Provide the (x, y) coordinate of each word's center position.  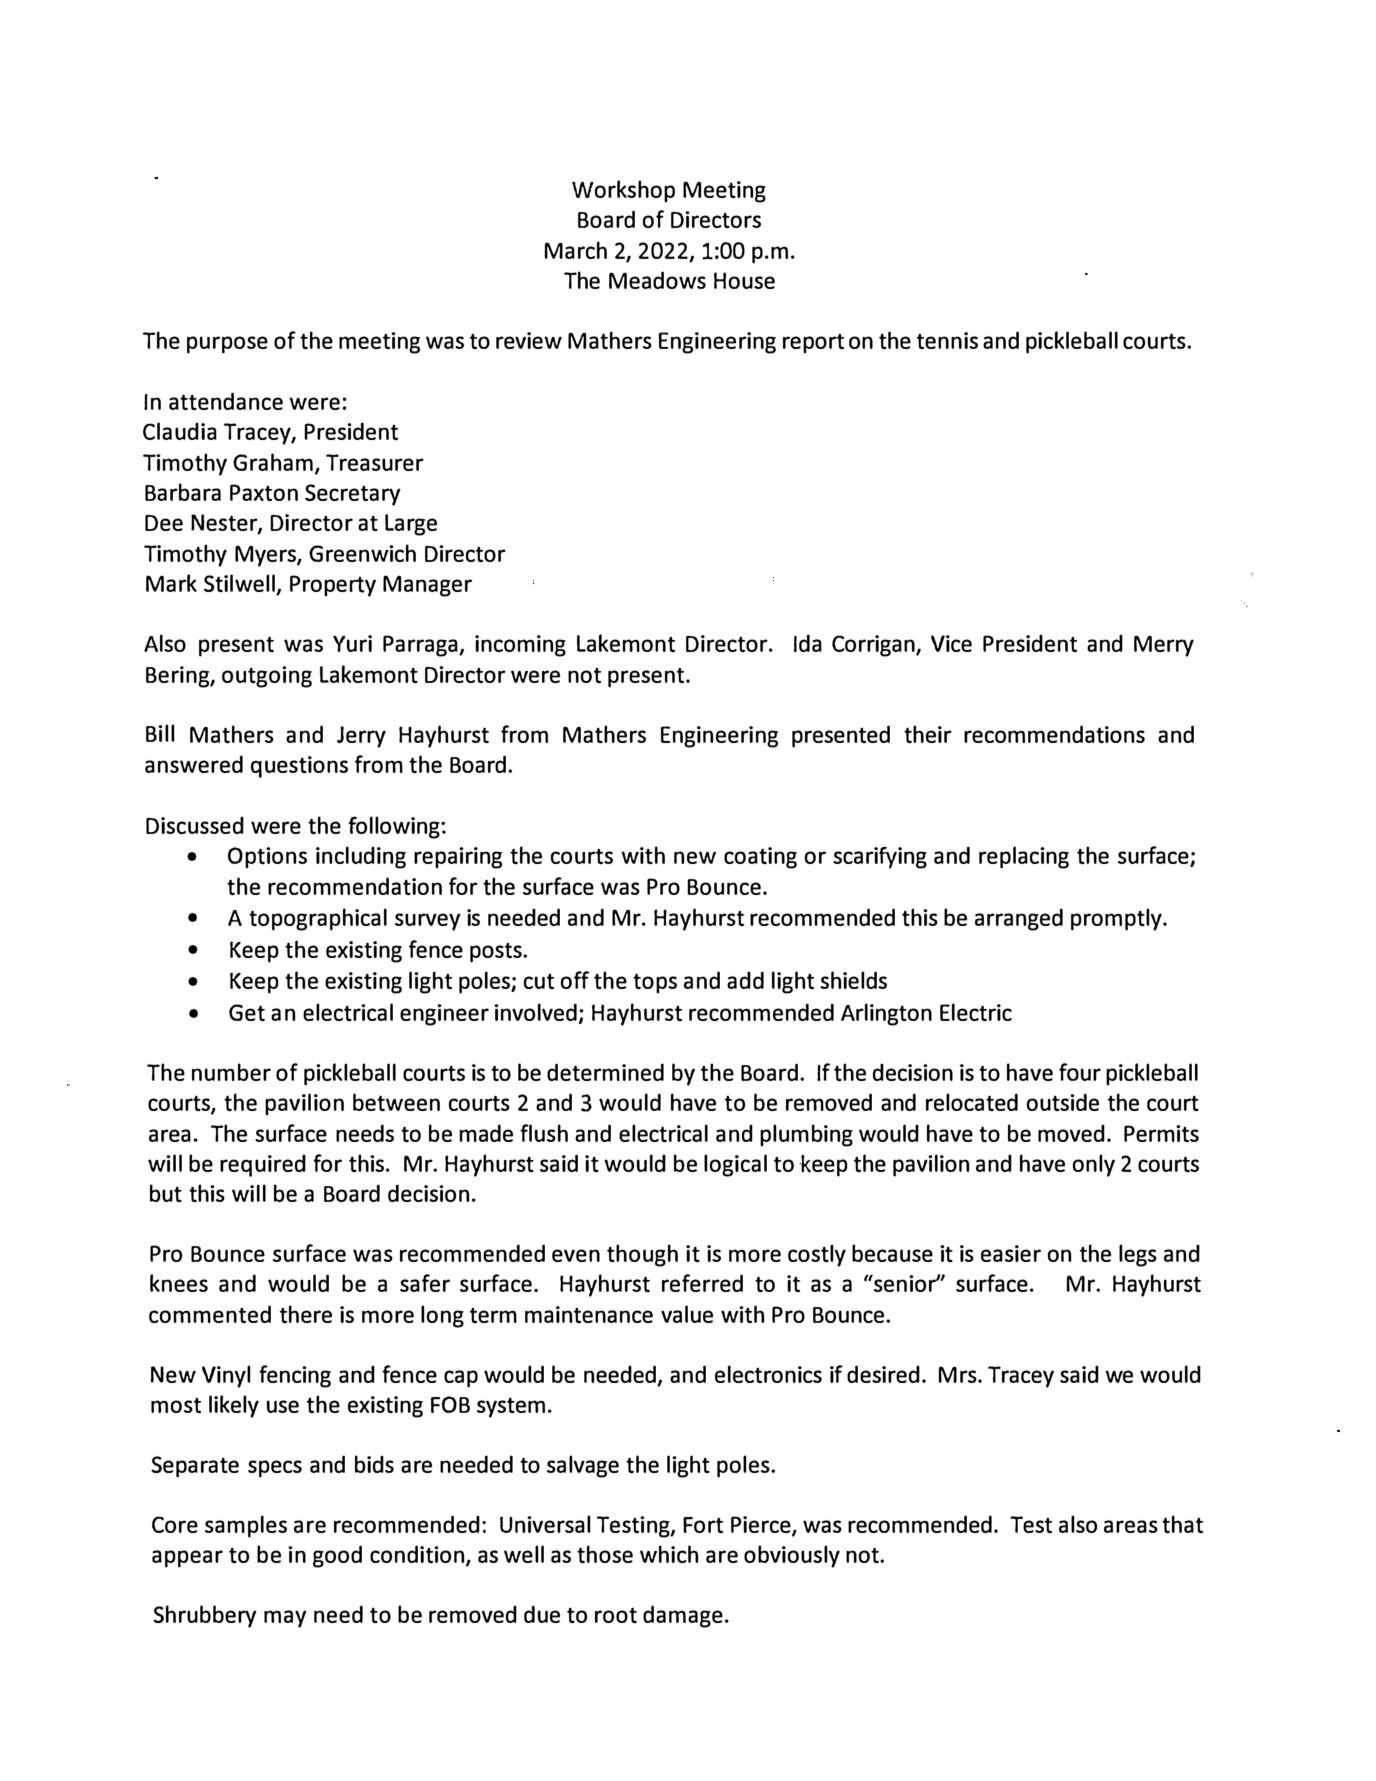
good (337, 1556)
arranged (1019, 919)
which (669, 1554)
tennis (947, 340)
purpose (227, 345)
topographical (318, 919)
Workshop (623, 191)
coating (760, 858)
